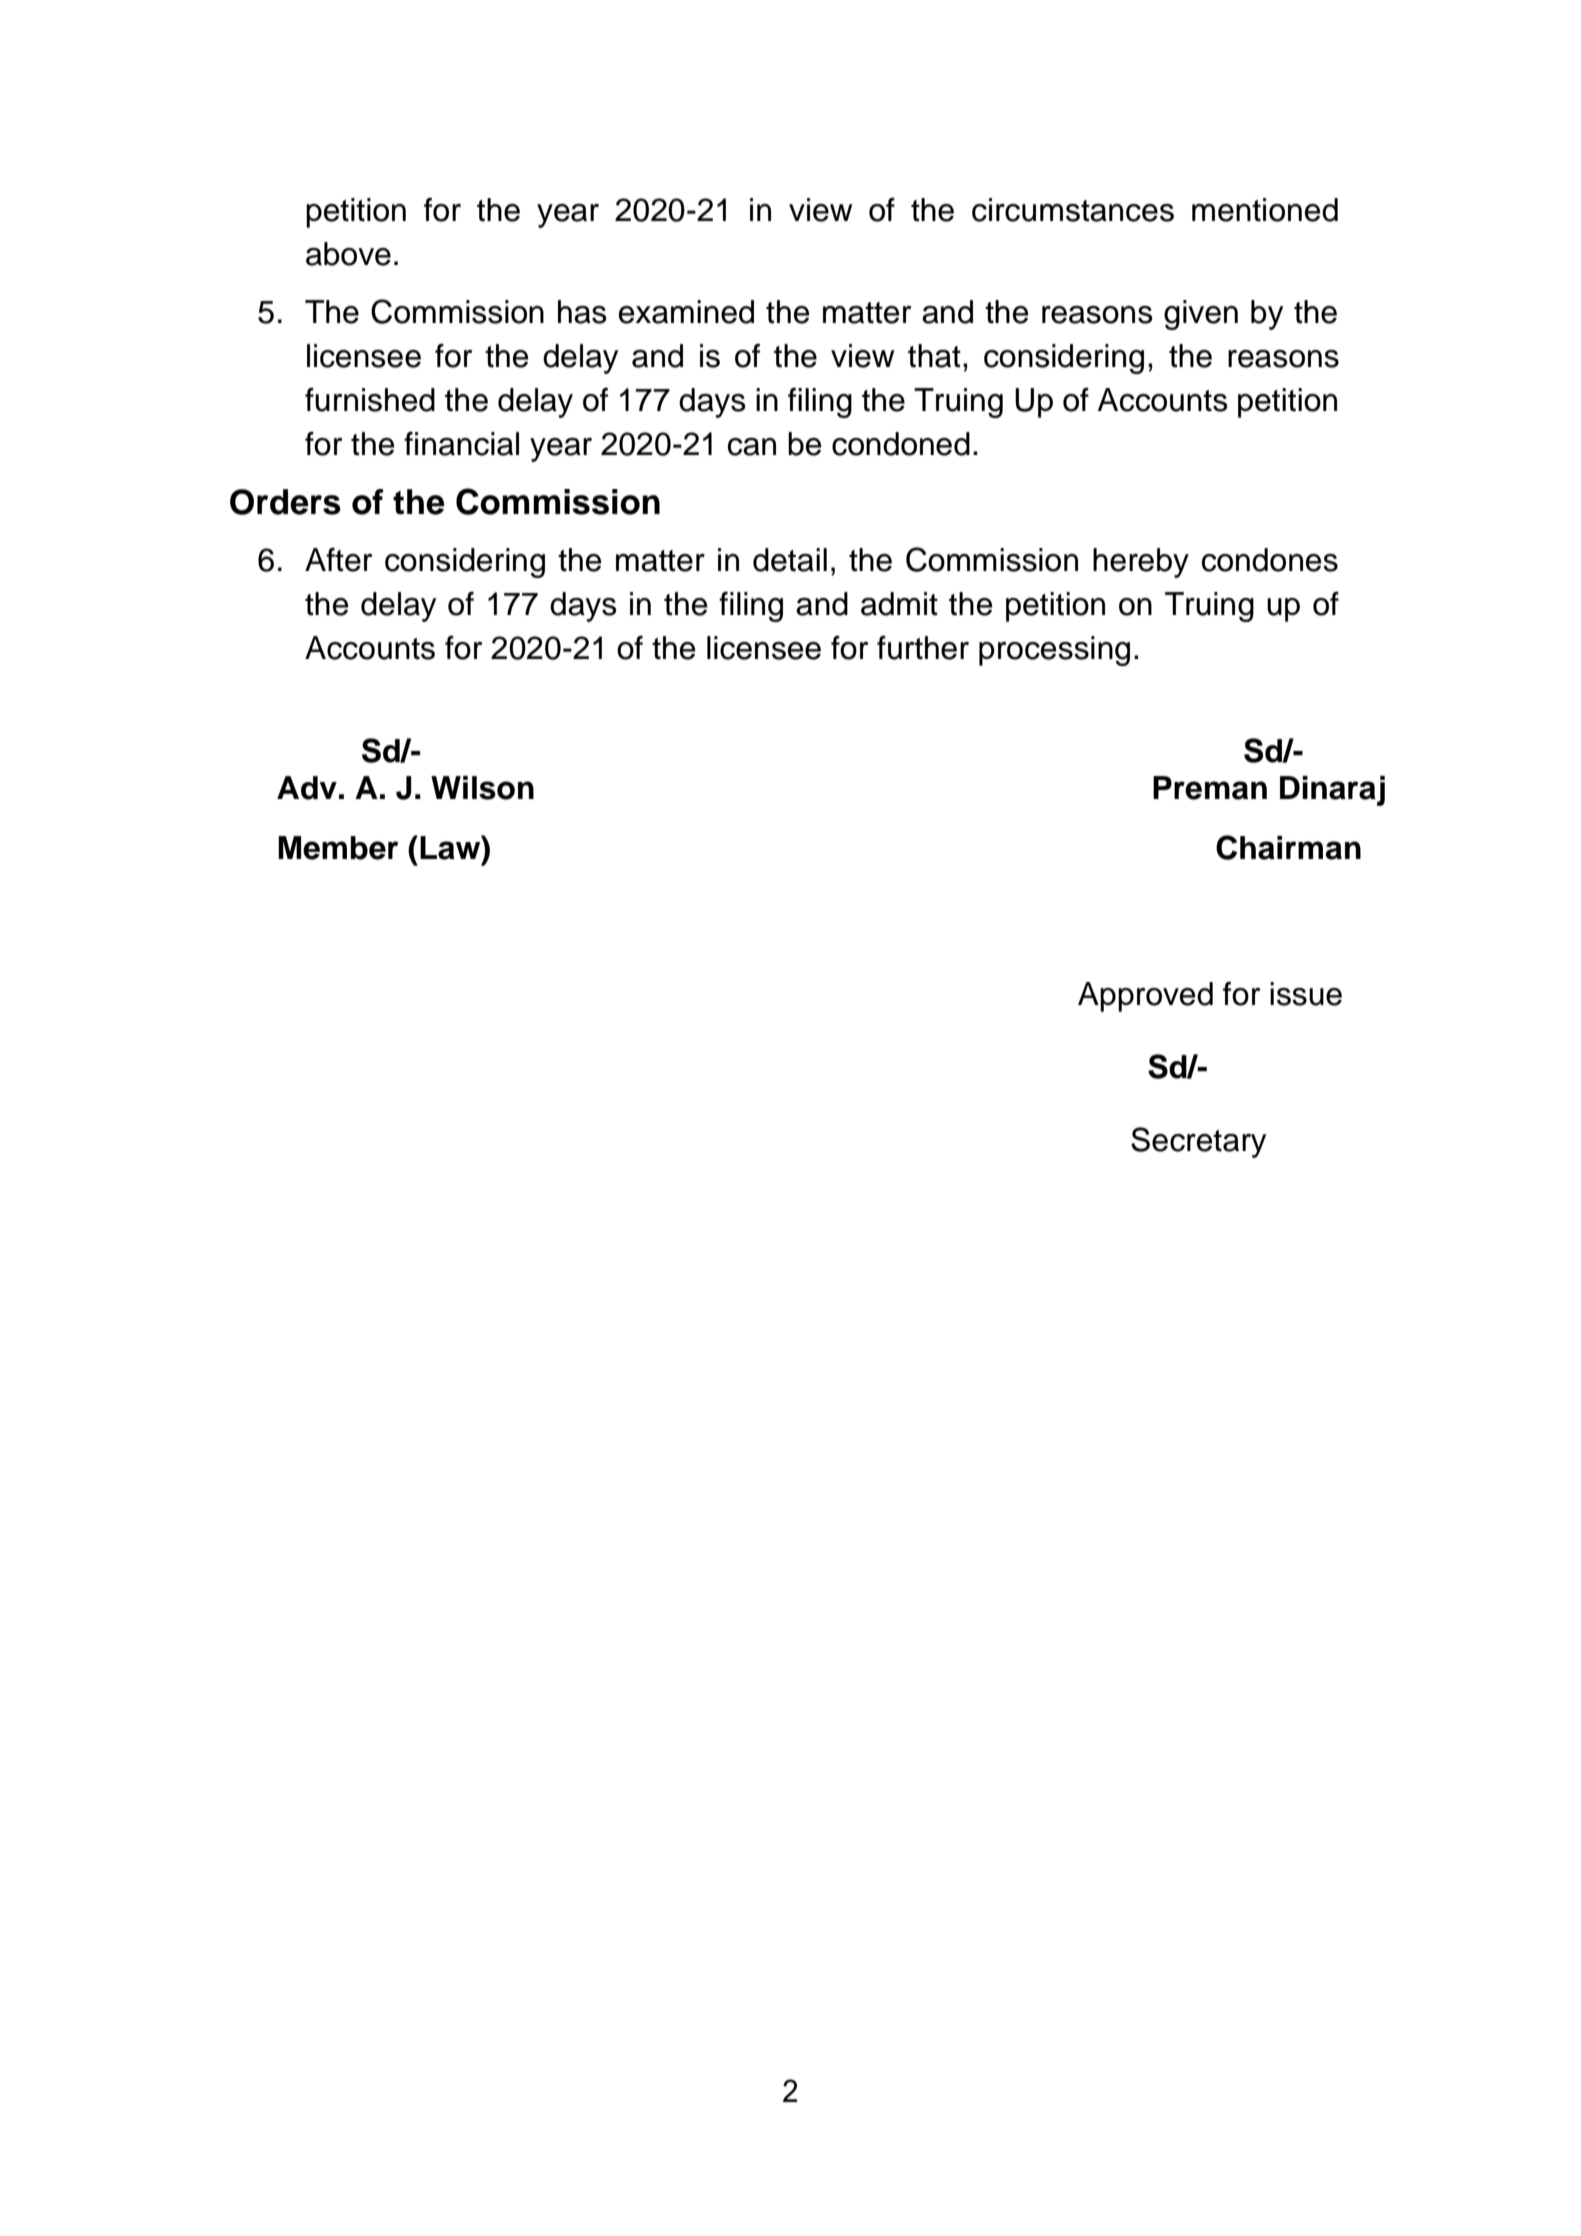  What do you see at coordinates (1265, 210) in the page?
I see `mentioned` at bounding box center [1265, 210].
